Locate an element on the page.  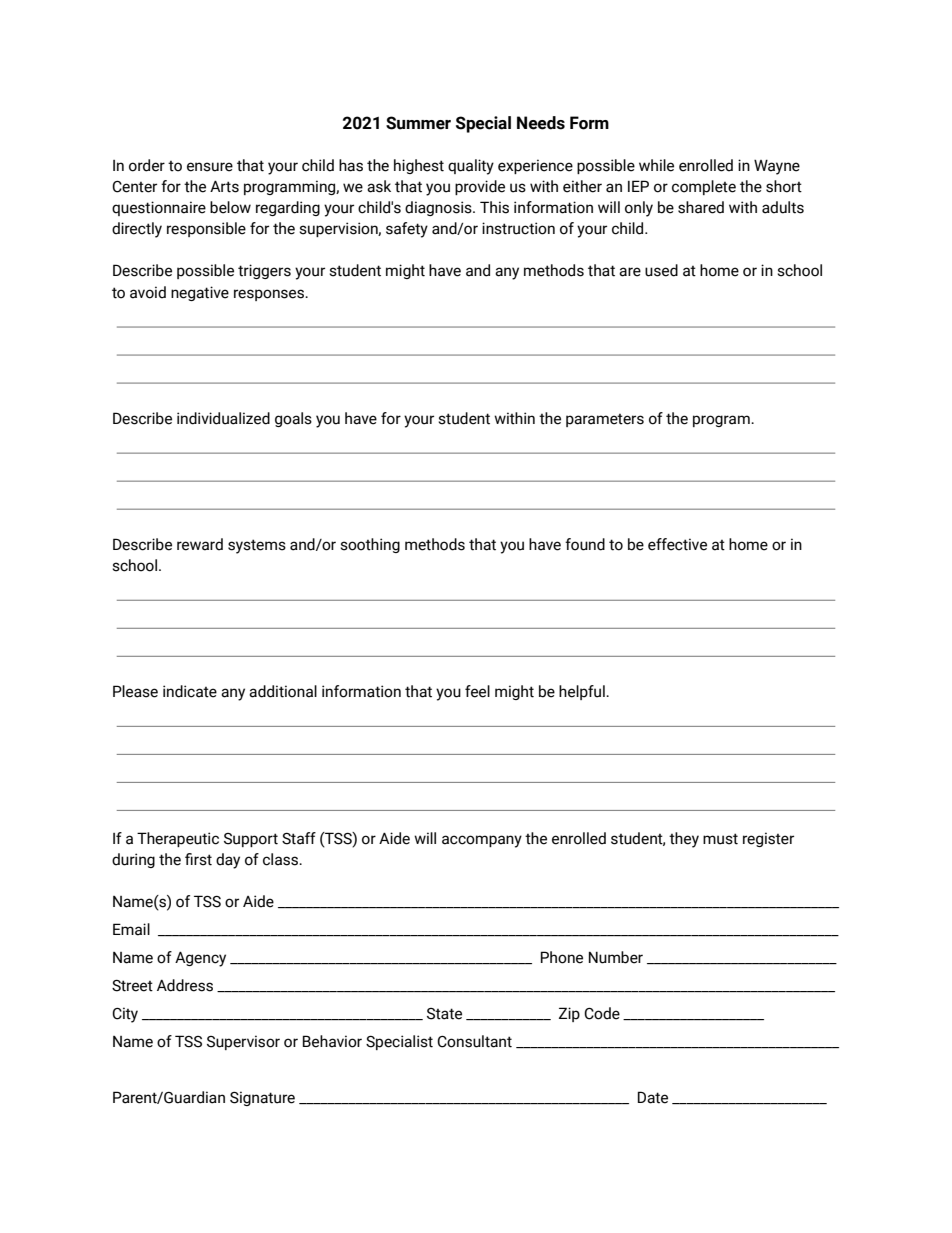
quality is located at coordinates (471, 167).
